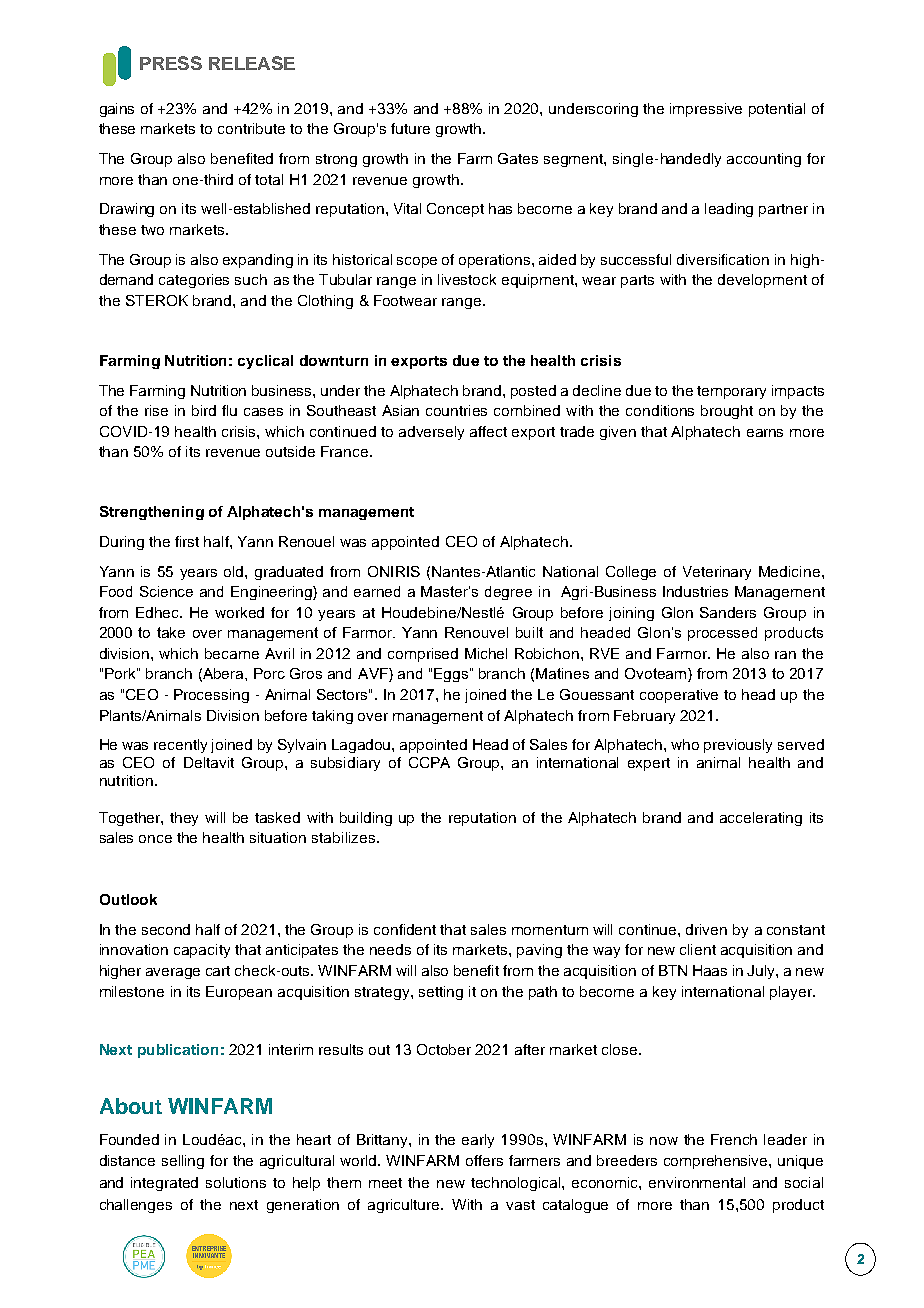 The image size is (924, 1308). What do you see at coordinates (204, 410) in the page?
I see `bird` at bounding box center [204, 410].
